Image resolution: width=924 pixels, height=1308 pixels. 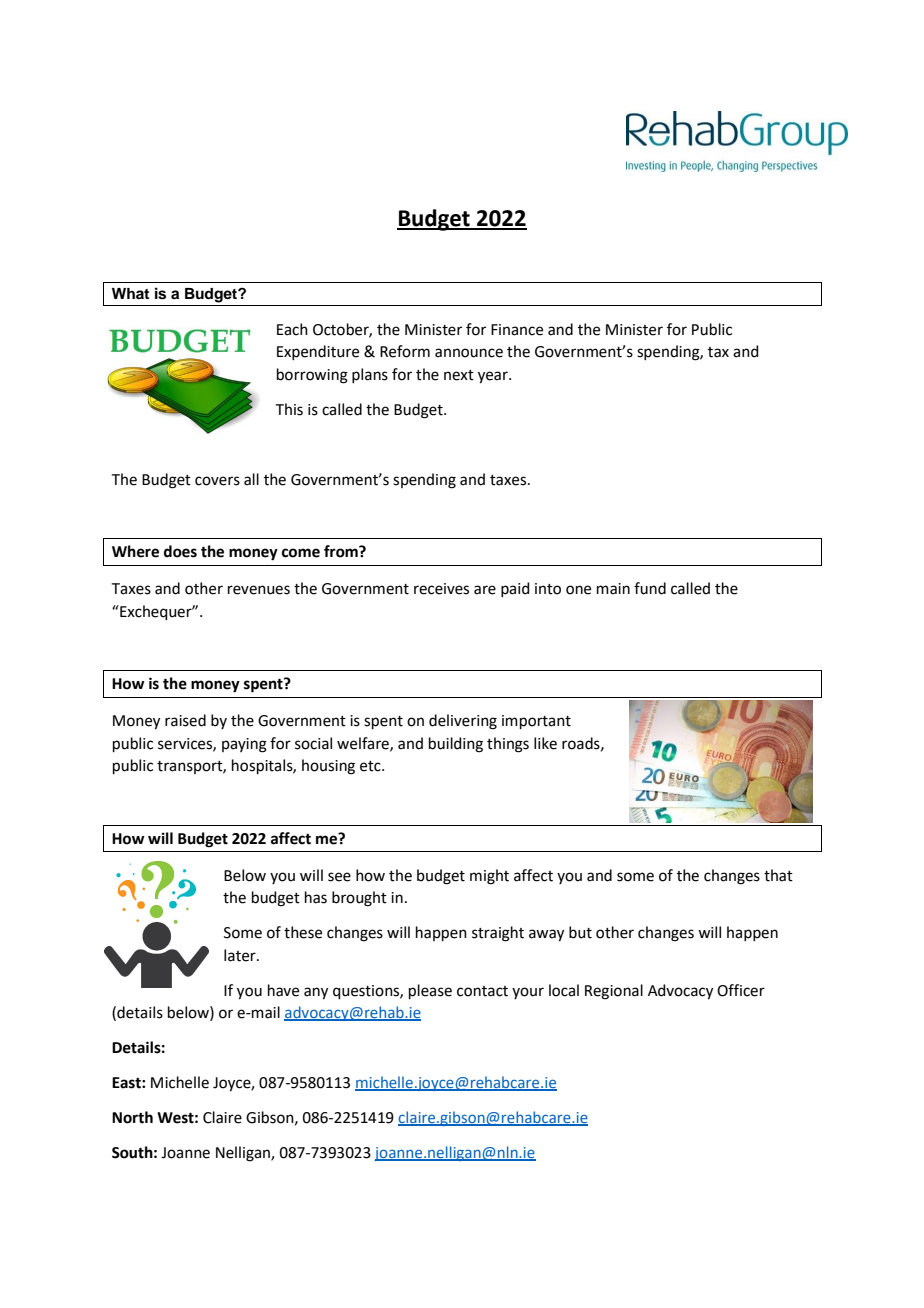 I want to click on Finance, so click(x=517, y=330).
